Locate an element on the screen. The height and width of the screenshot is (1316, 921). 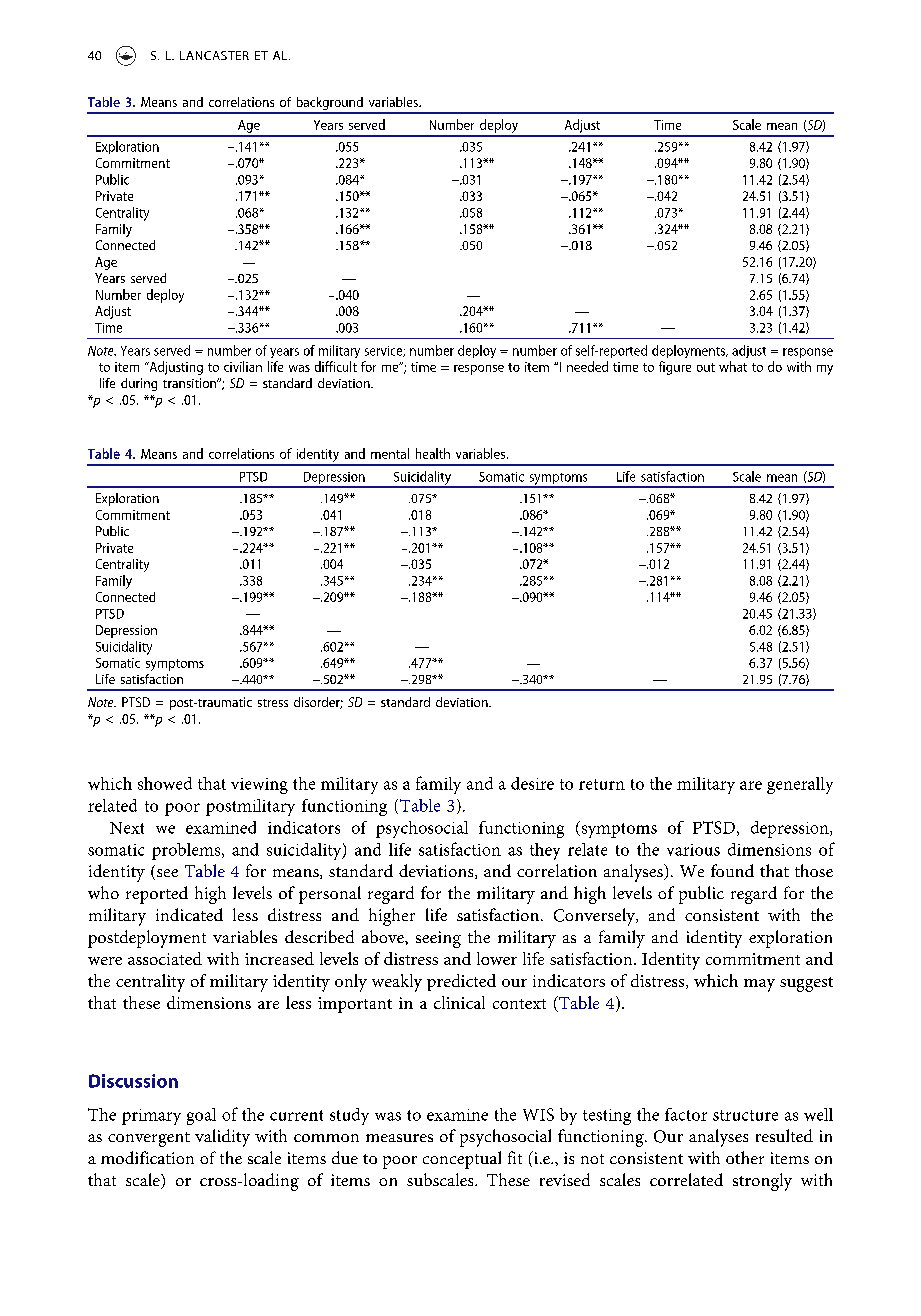
difficult is located at coordinates (336, 366).
